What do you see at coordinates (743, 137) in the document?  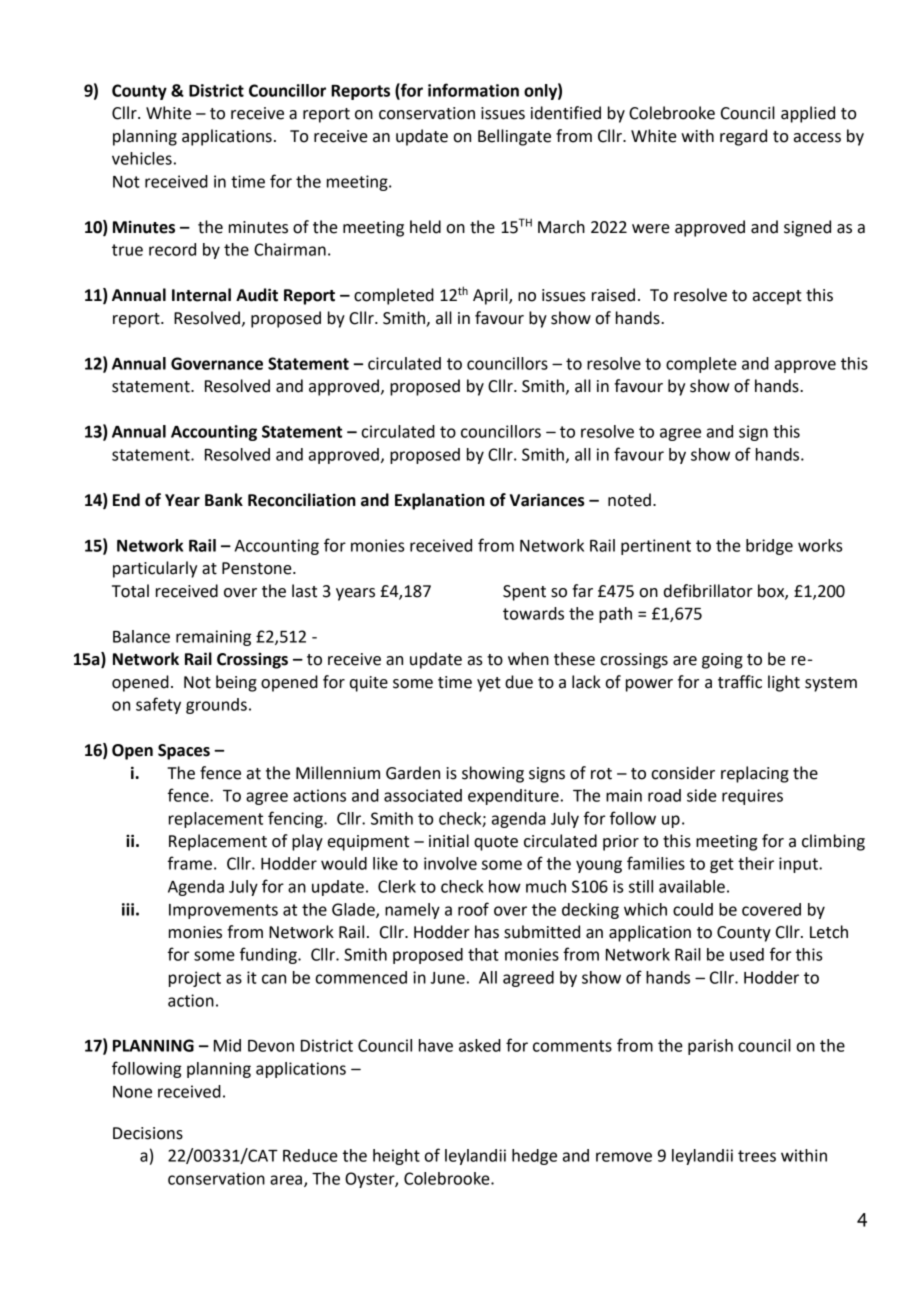 I see `regard` at bounding box center [743, 137].
